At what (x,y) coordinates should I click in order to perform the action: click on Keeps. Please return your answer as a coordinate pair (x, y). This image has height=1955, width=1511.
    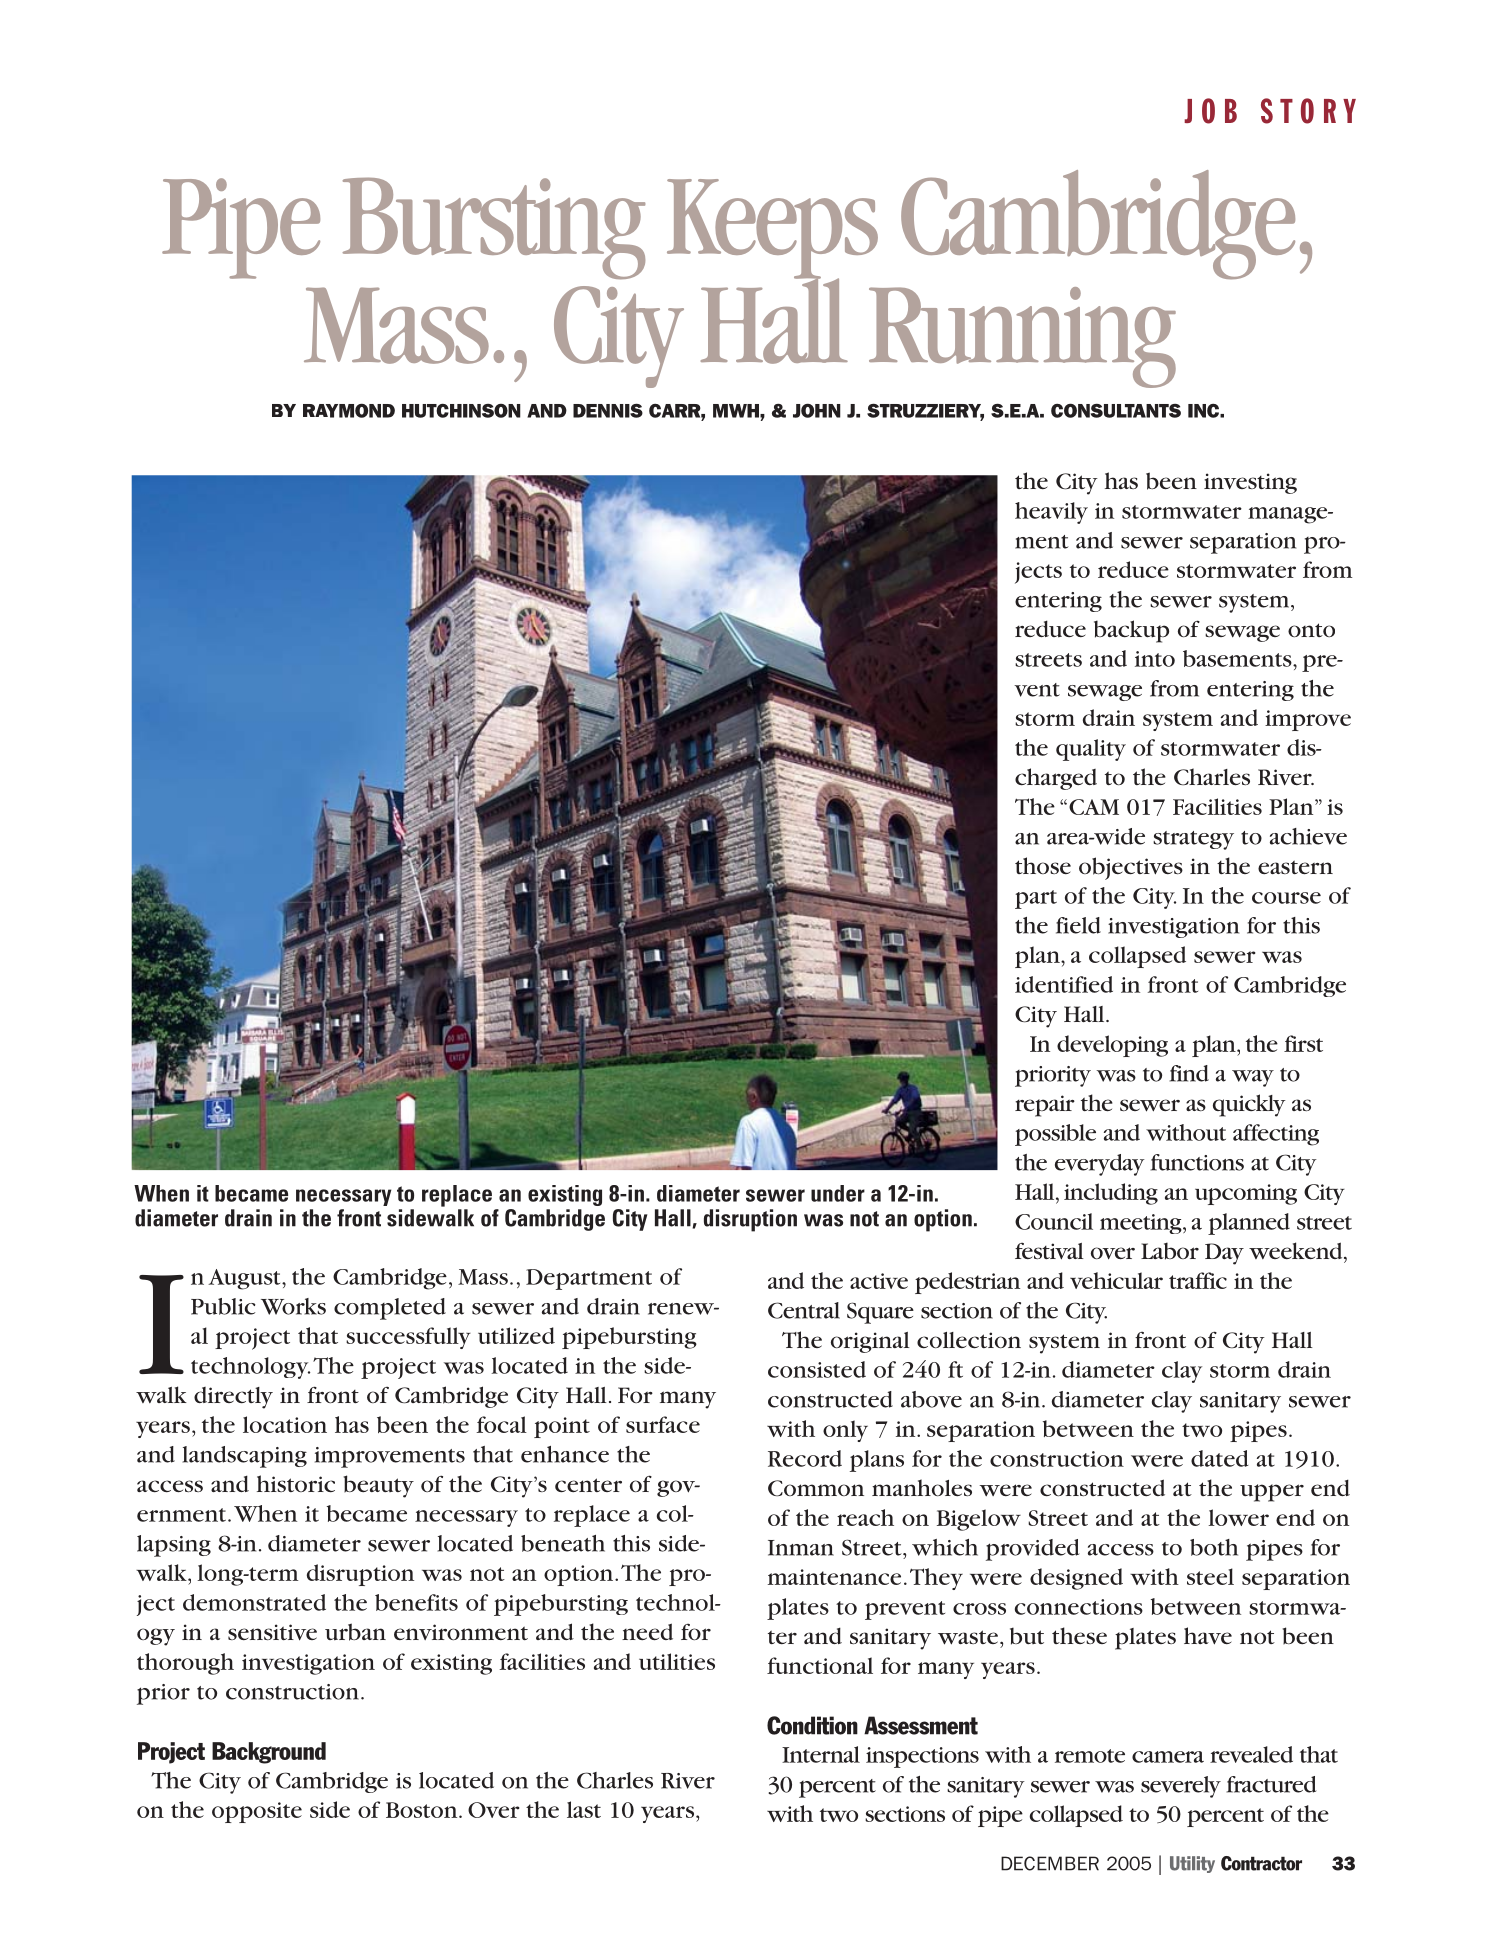
    Looking at the image, I should click on (772, 230).
